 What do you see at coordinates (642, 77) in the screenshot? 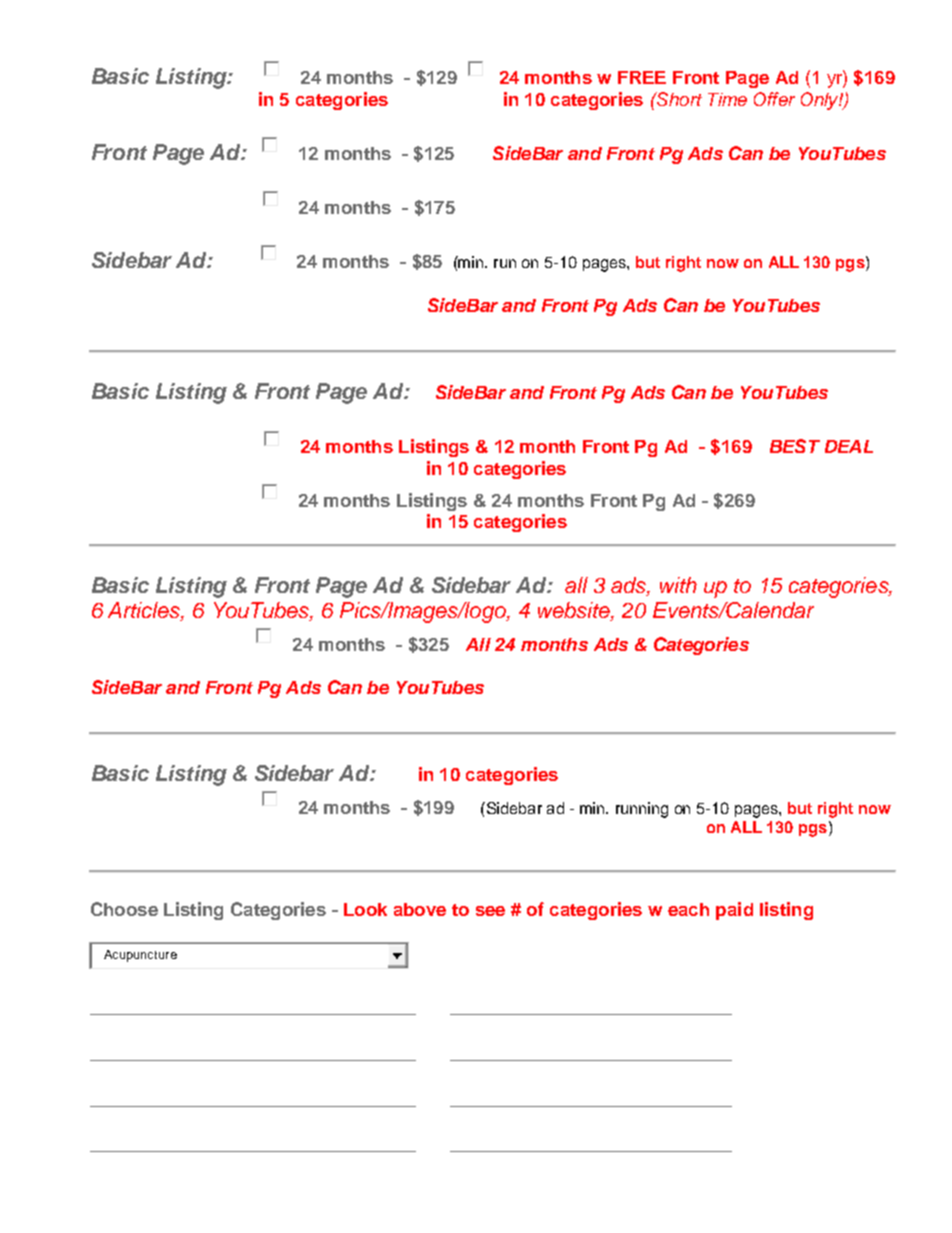
I see `FREE` at bounding box center [642, 77].
